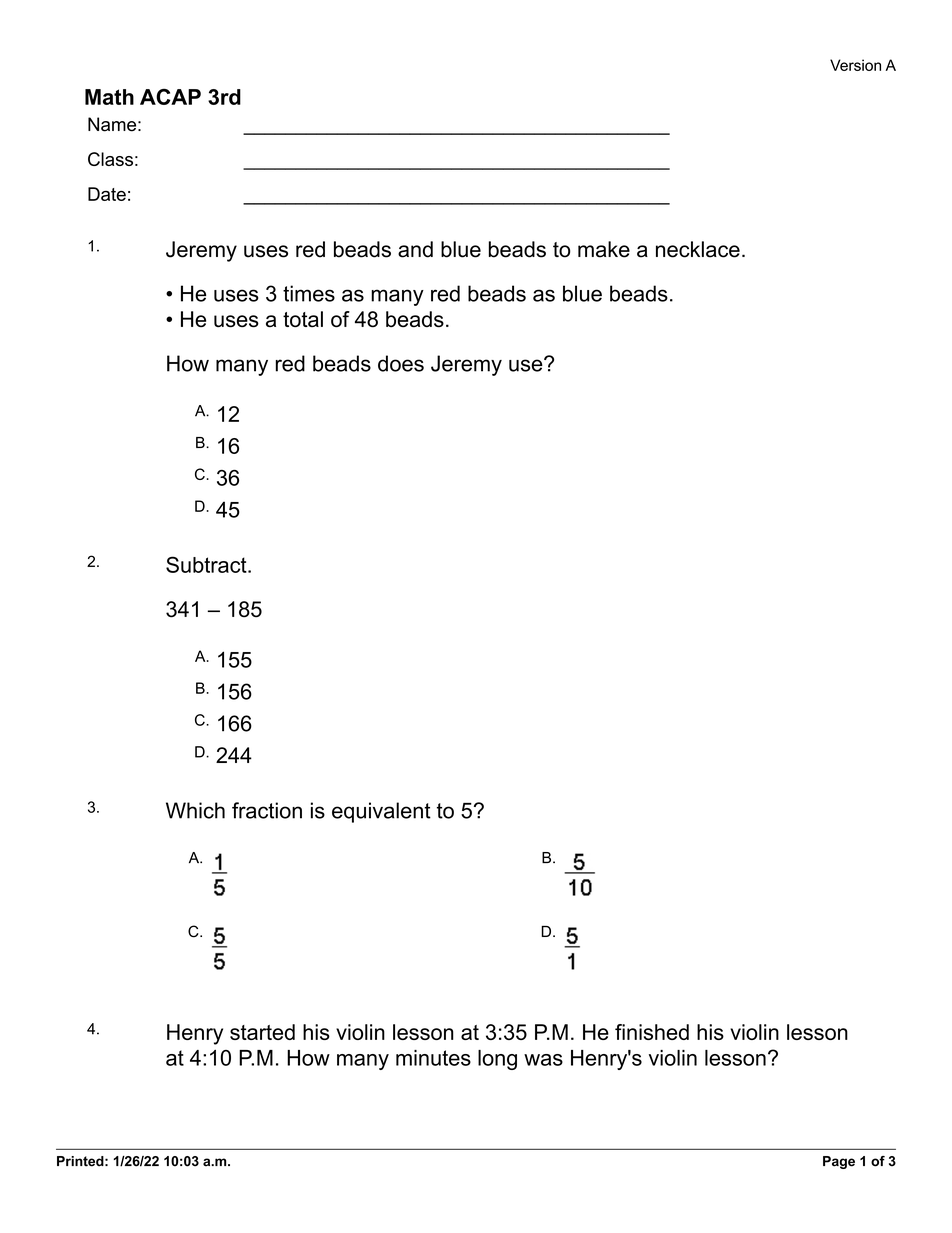 The width and height of the screenshot is (952, 1233). Describe the element at coordinates (401, 363) in the screenshot. I see `does` at that location.
